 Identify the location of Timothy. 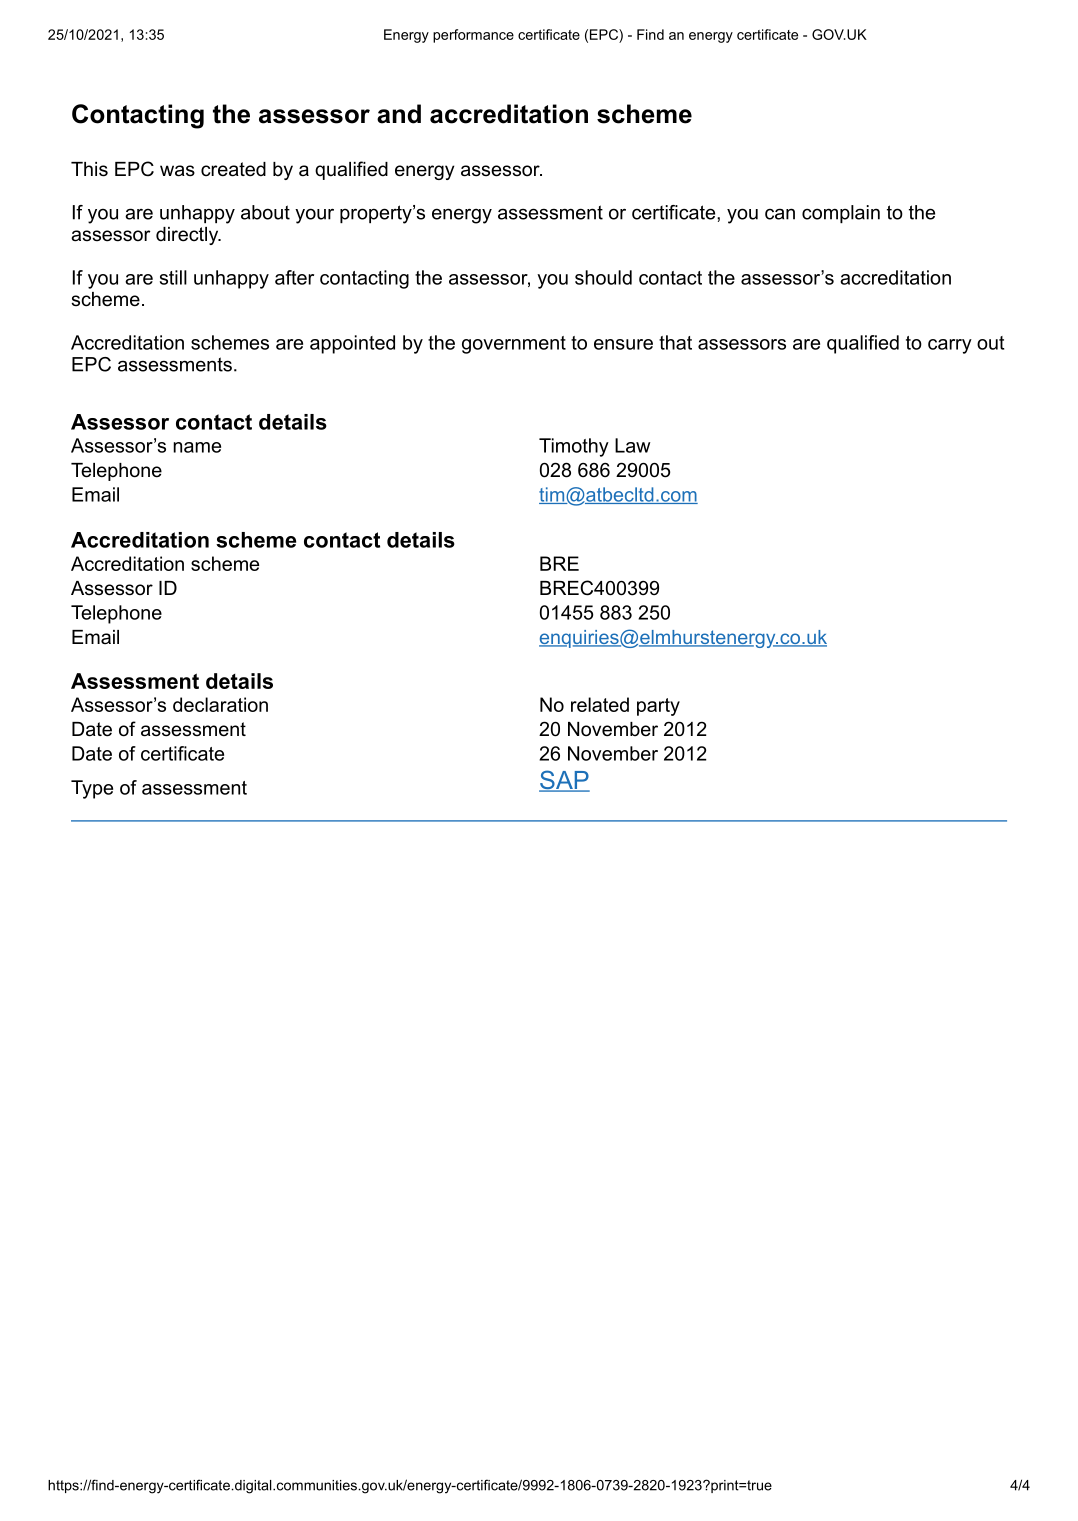
(574, 447).
